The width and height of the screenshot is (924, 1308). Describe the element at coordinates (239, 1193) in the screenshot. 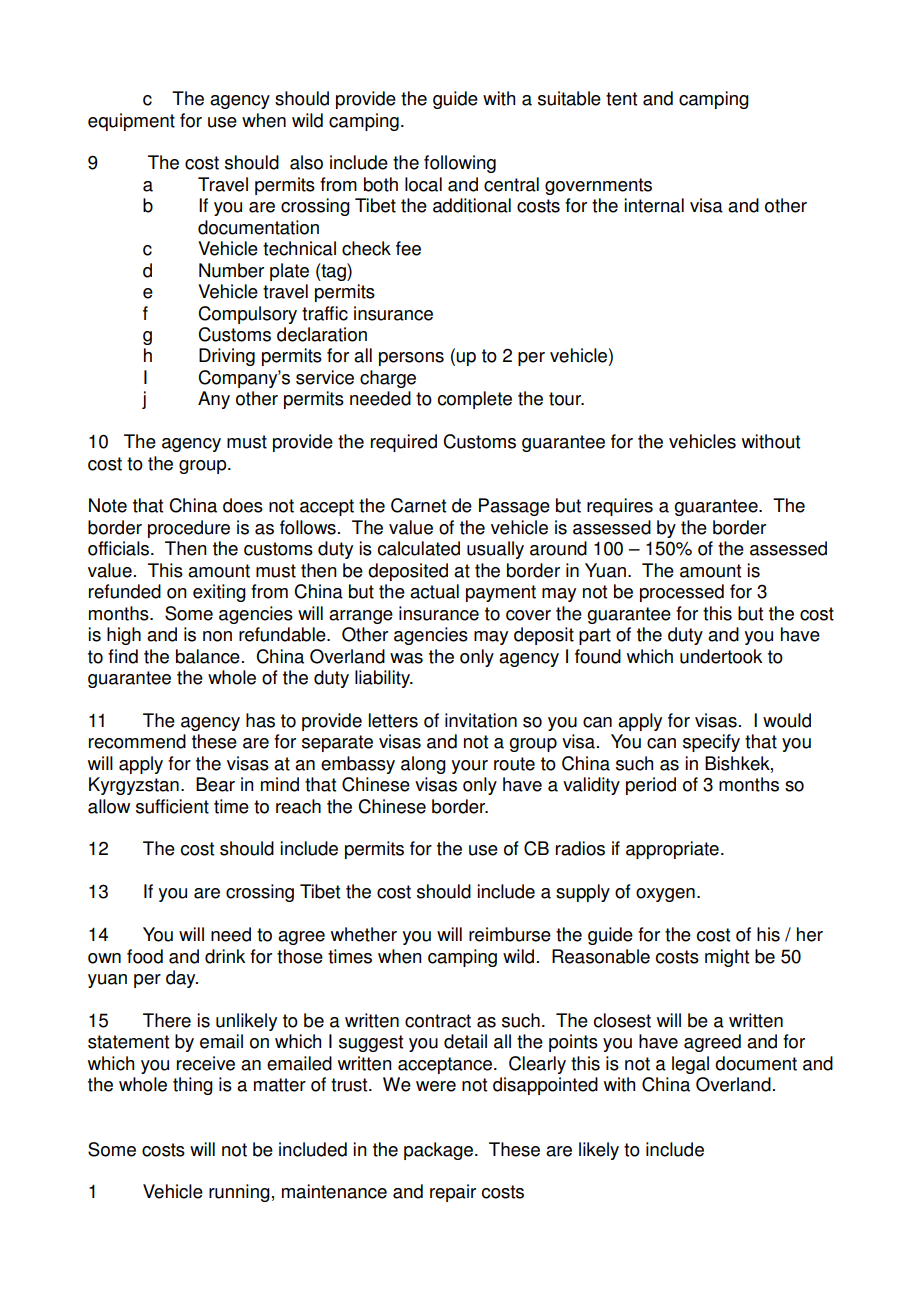

I see `running` at that location.
